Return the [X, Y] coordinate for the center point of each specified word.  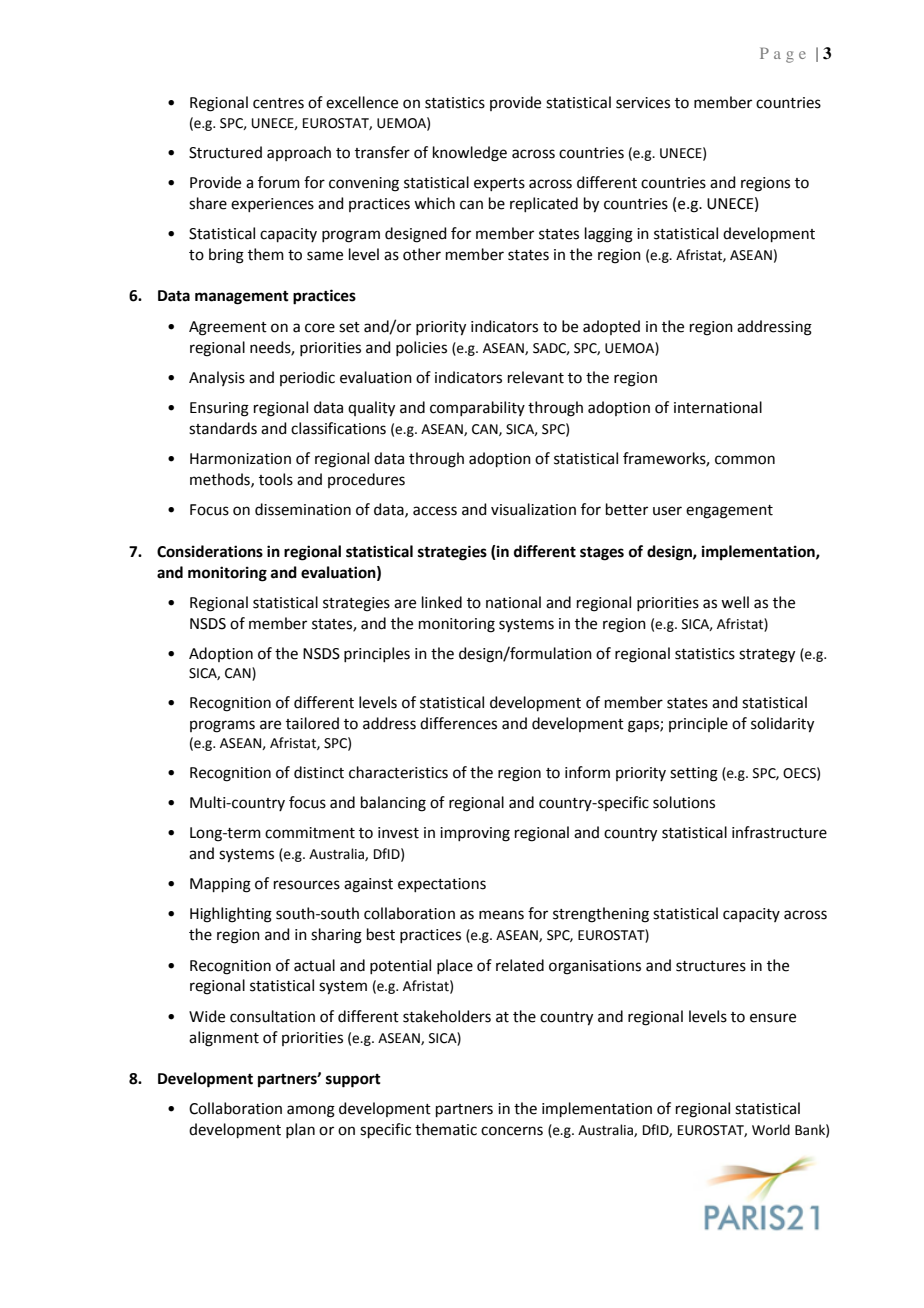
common [745, 460]
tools [276, 479]
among [311, 1111]
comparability [477, 408]
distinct [319, 772]
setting [694, 774]
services [643, 103]
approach [299, 153]
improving [475, 834]
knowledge [470, 154]
